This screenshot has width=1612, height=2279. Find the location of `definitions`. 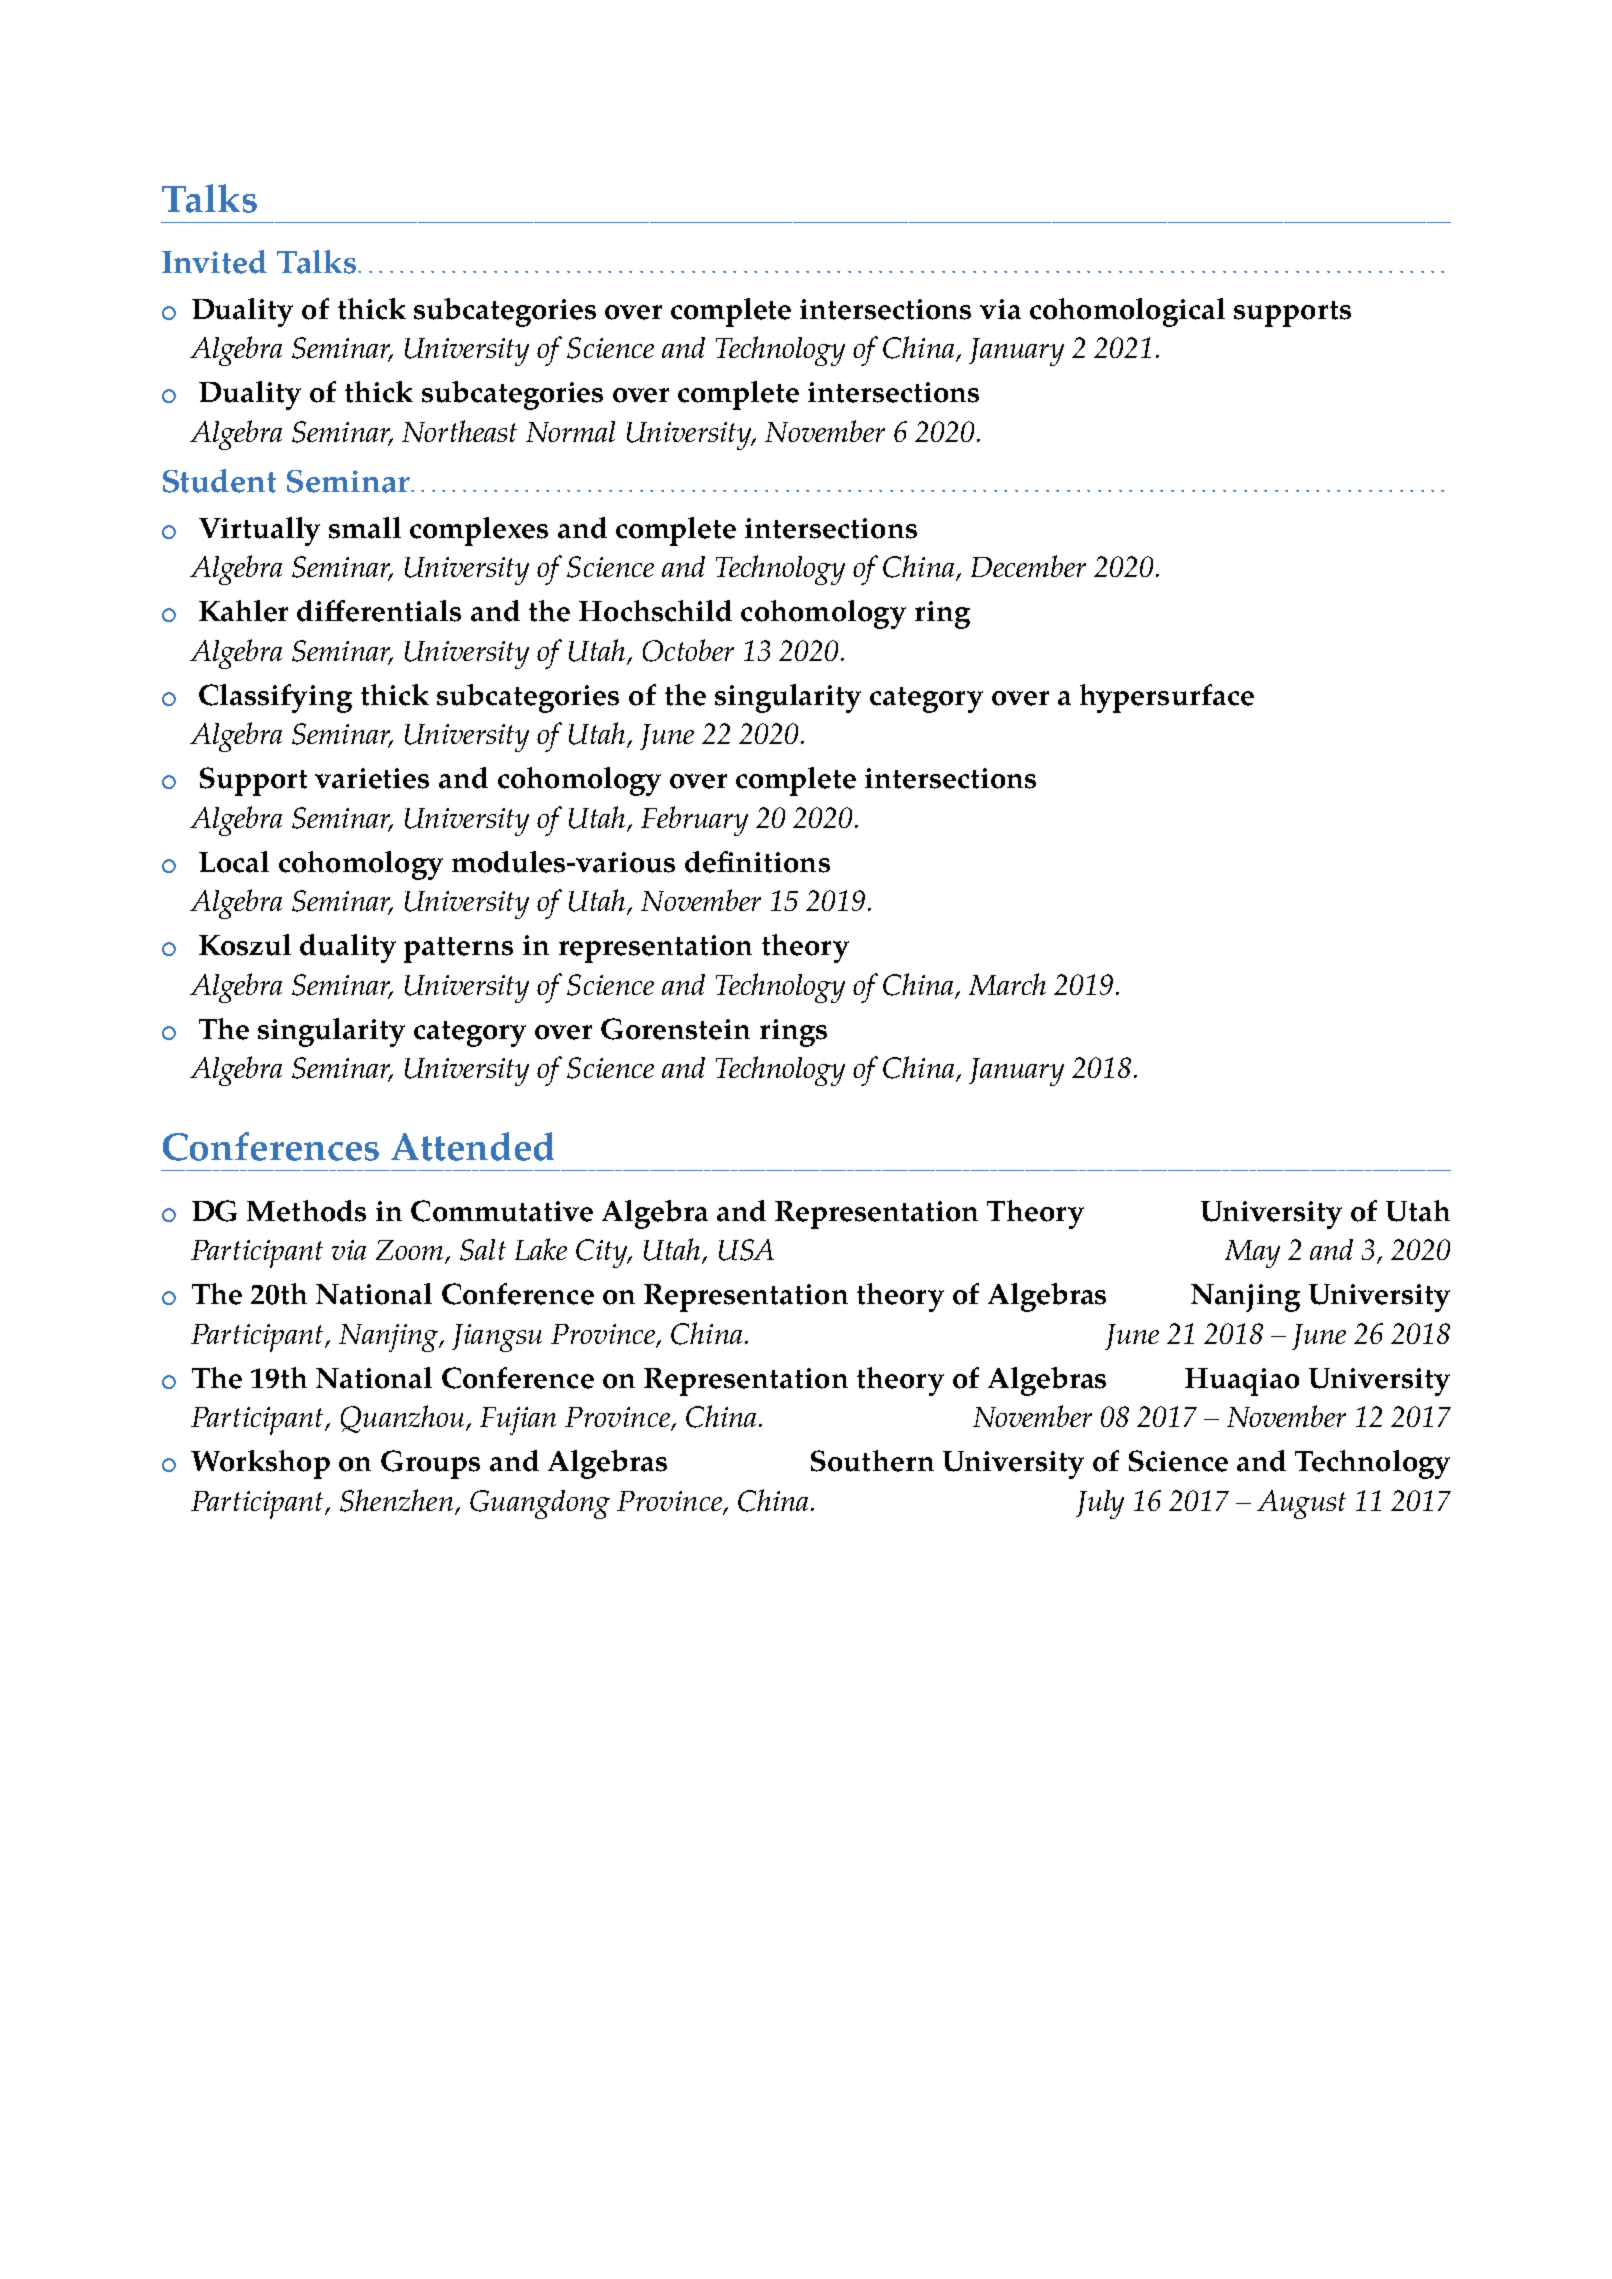

definitions is located at coordinates (757, 862).
